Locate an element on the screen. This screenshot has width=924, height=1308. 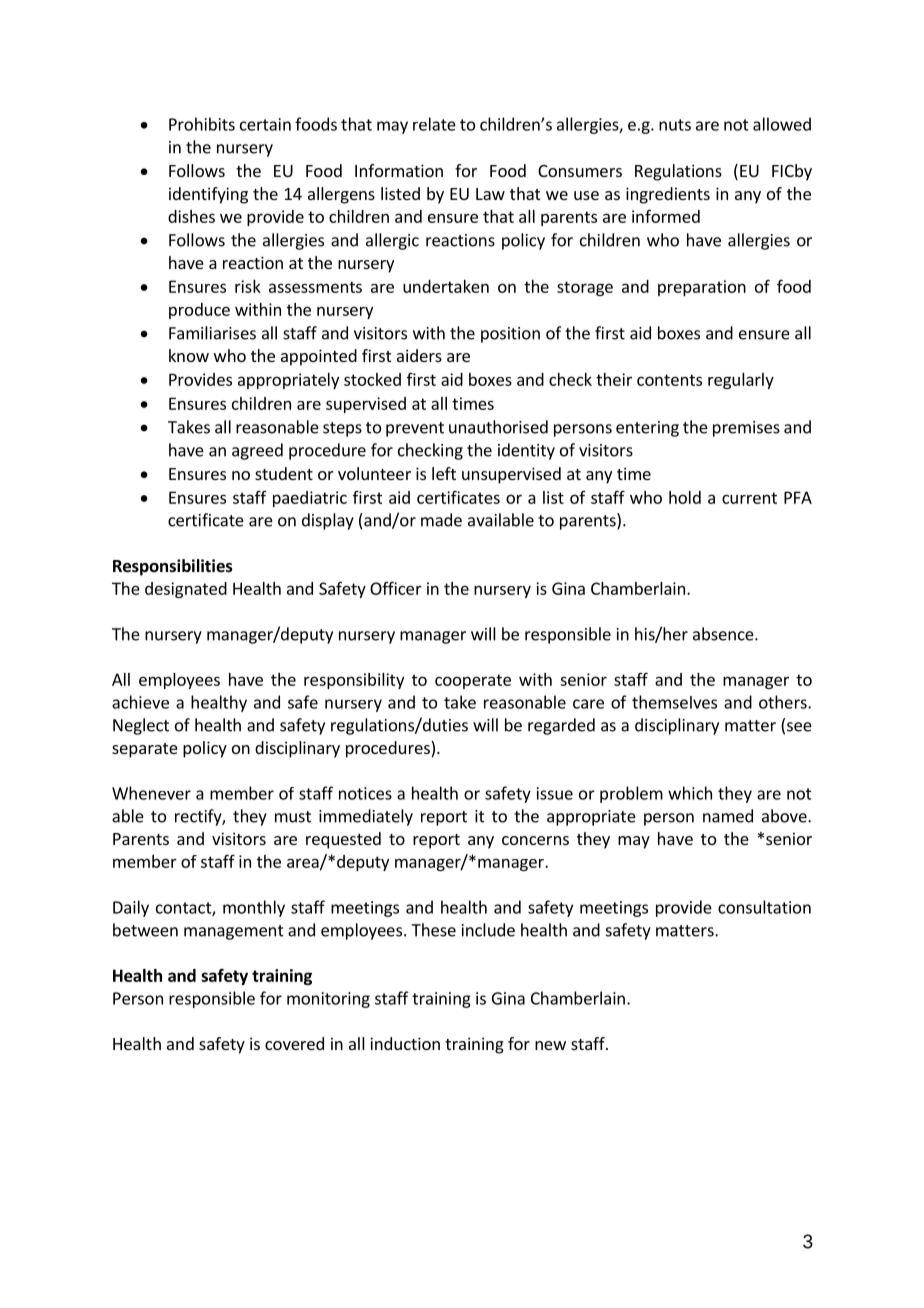
position is located at coordinates (510, 335).
